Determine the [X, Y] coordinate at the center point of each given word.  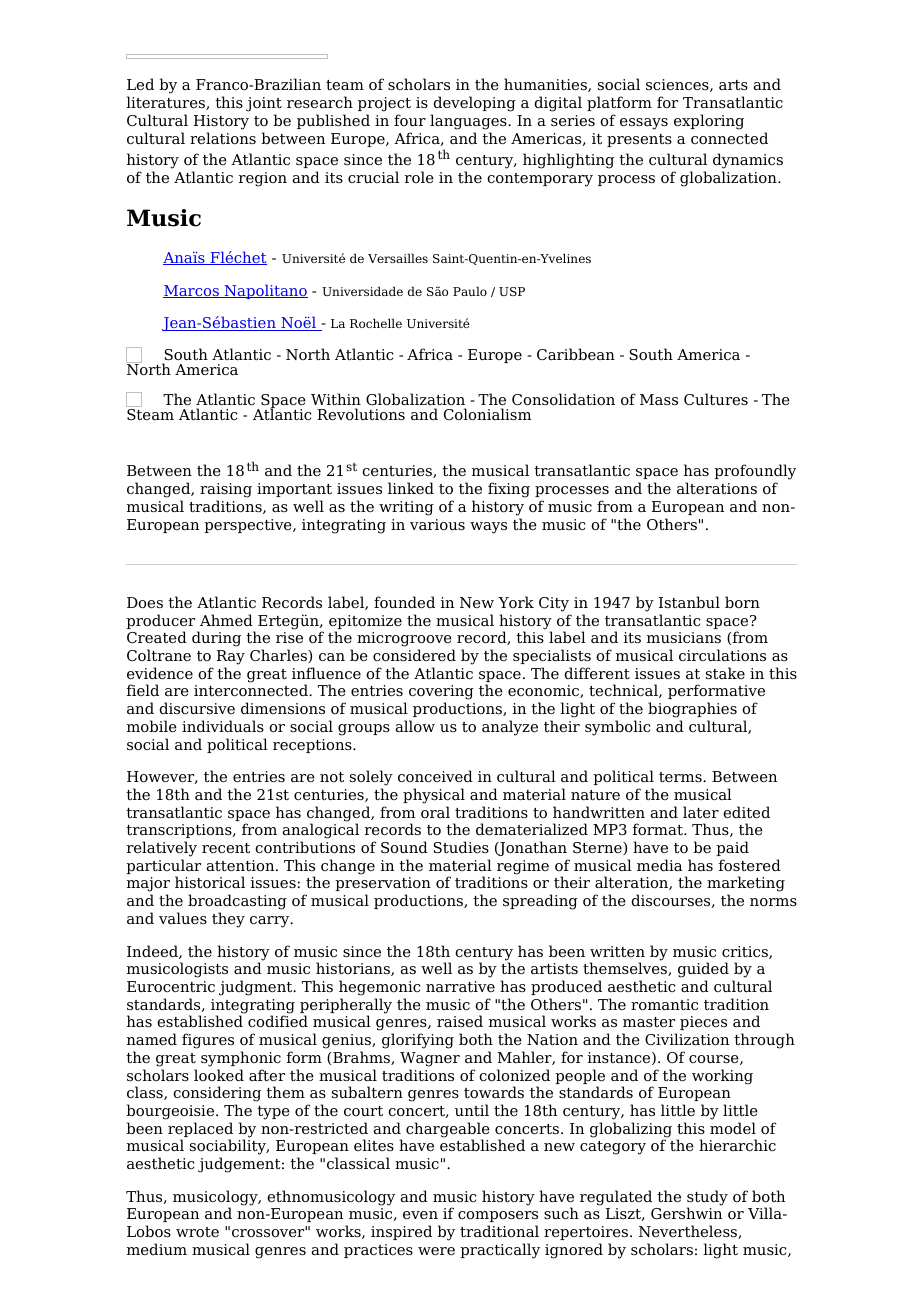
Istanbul [689, 602]
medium [157, 1249]
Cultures [716, 399]
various [437, 525]
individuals [223, 726]
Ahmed [226, 620]
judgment [257, 988]
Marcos [192, 291]
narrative [460, 986]
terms [681, 777]
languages [469, 122]
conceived [435, 776]
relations [223, 138]
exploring [709, 122]
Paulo [470, 291]
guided [703, 971]
